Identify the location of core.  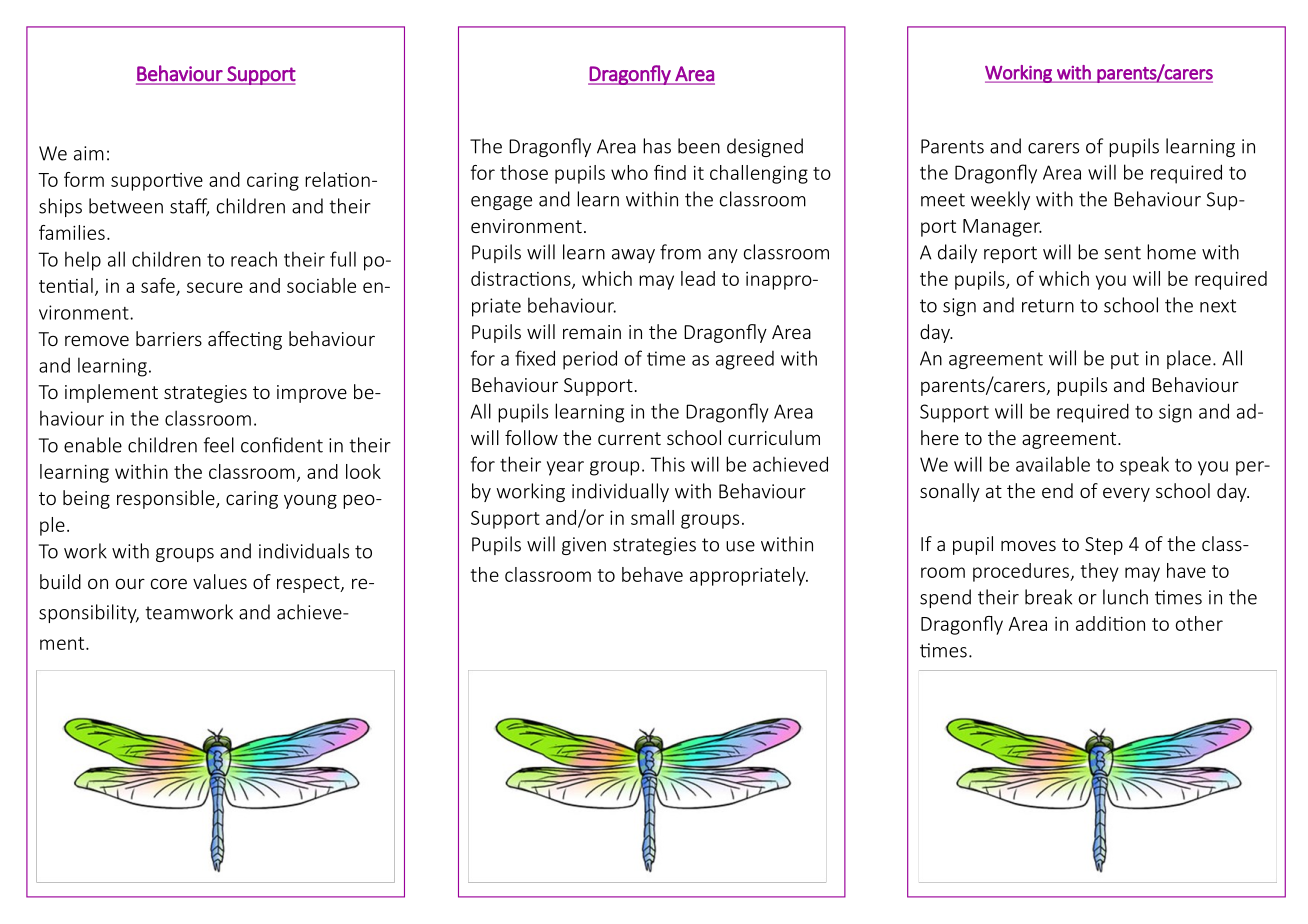
(169, 583).
